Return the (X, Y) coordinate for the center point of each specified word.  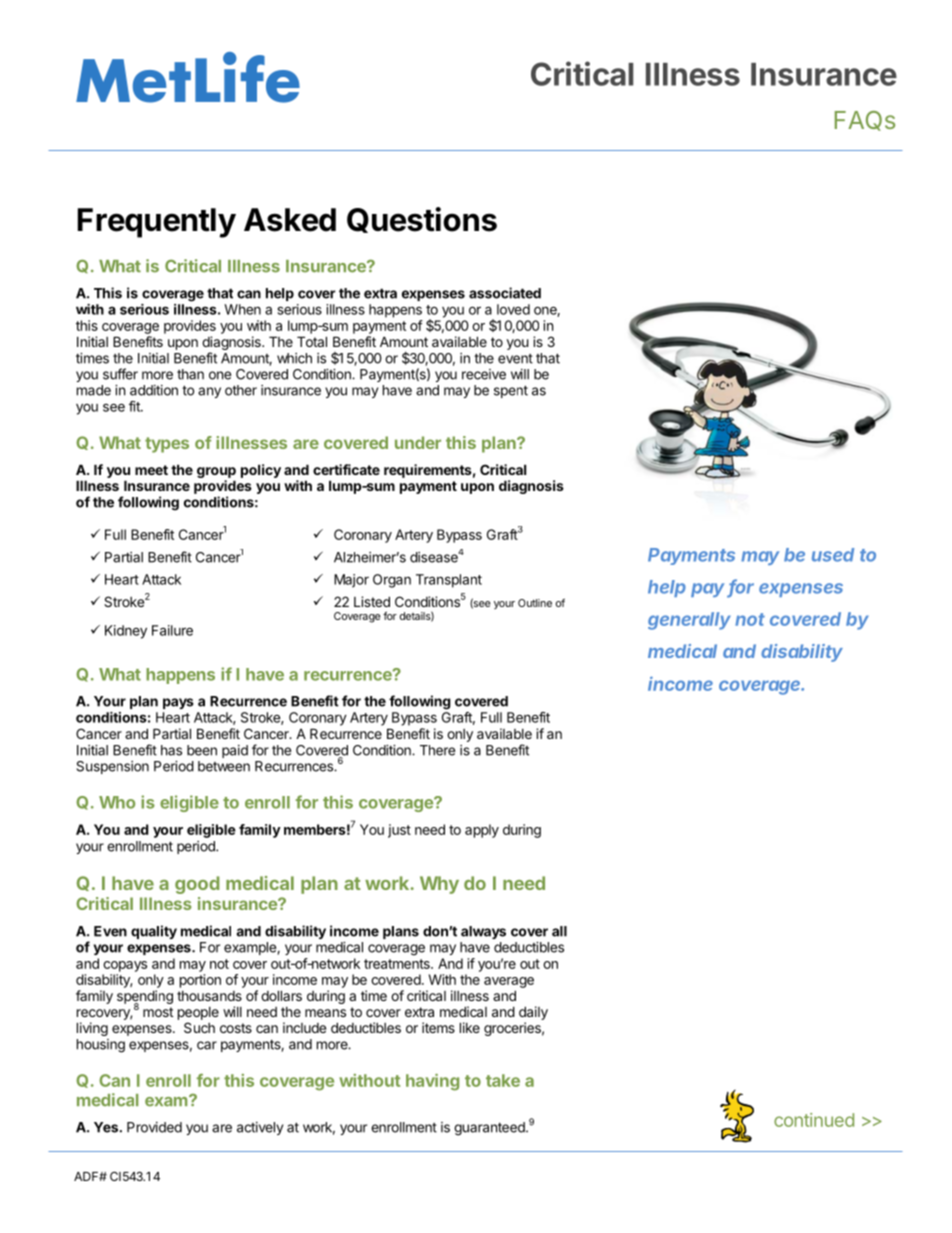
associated (505, 293)
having (432, 1082)
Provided (154, 1127)
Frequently (157, 223)
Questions (422, 220)
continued (814, 1120)
